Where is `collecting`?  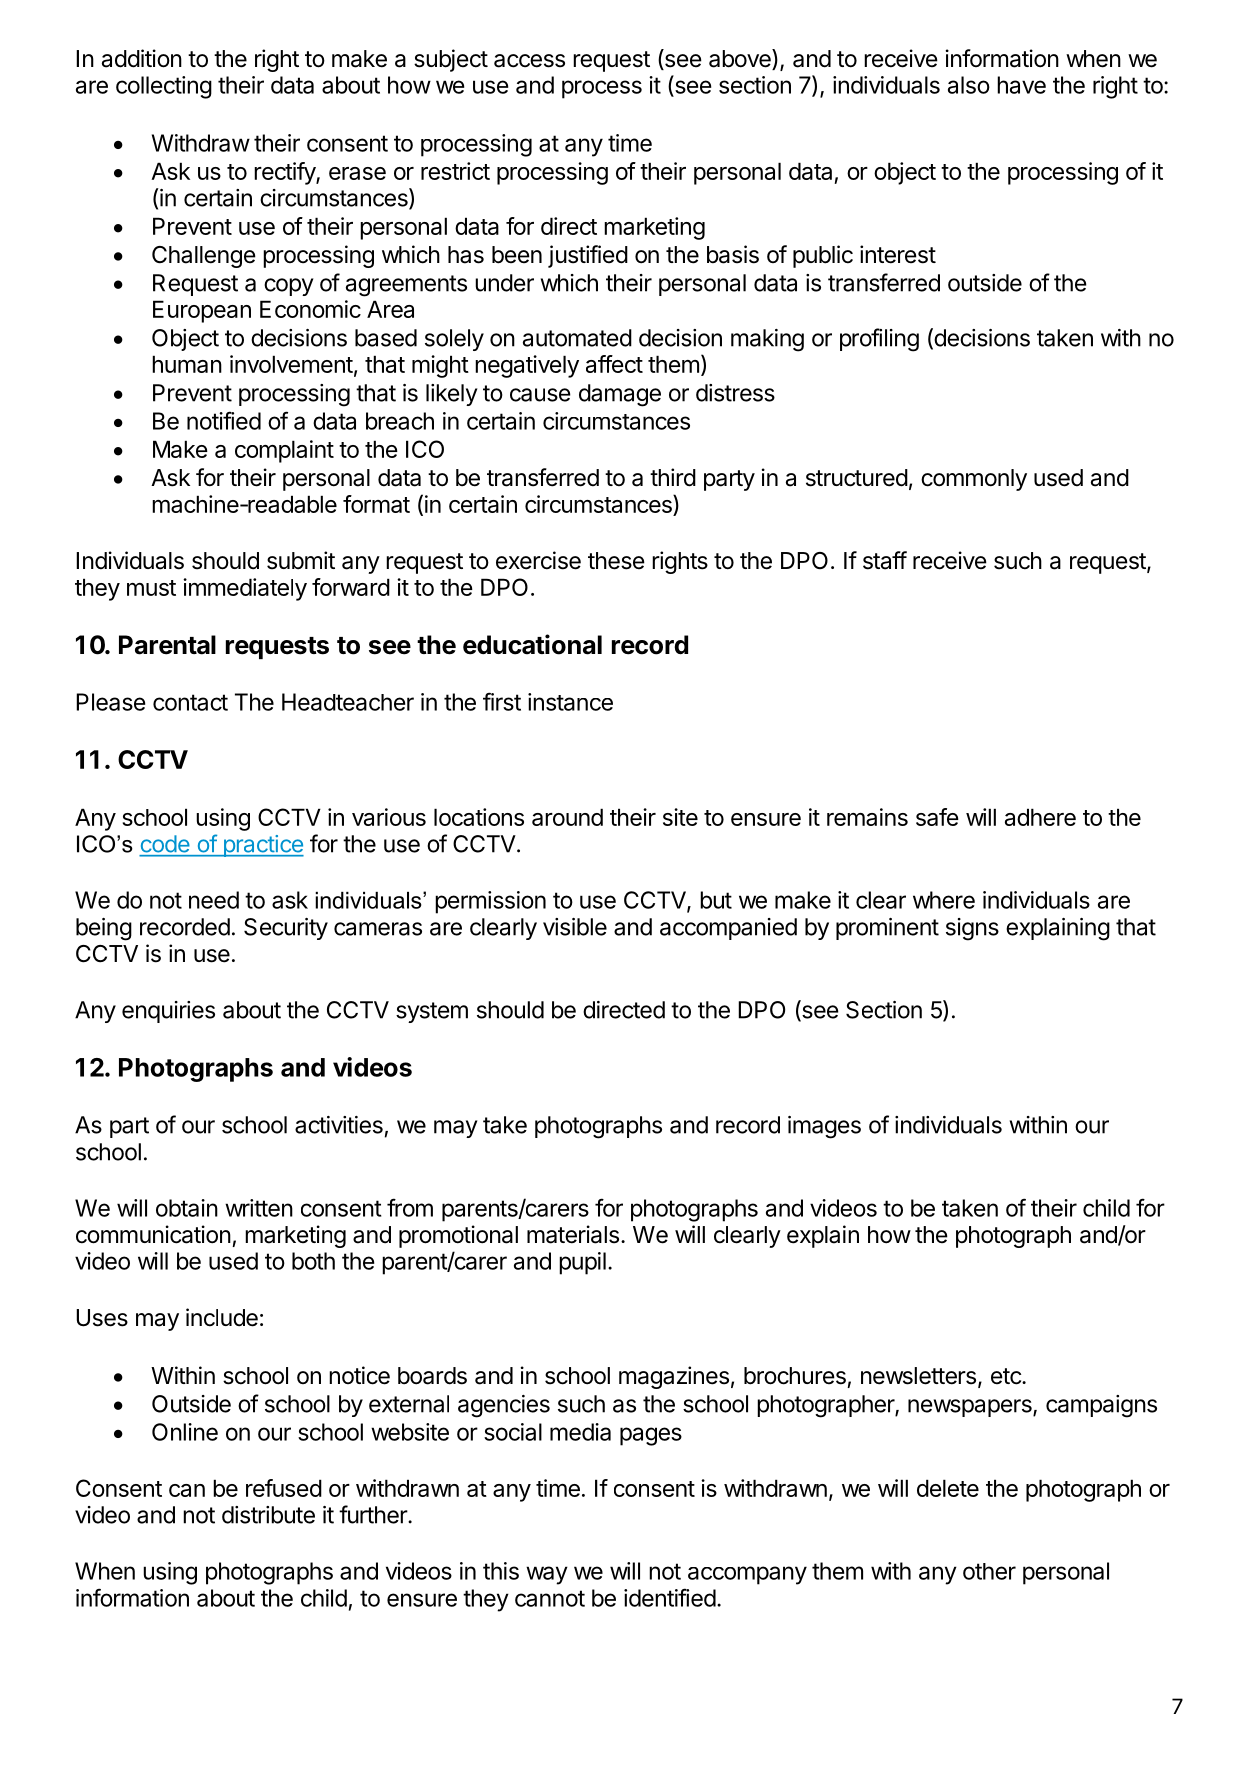
collecting is located at coordinates (164, 87).
